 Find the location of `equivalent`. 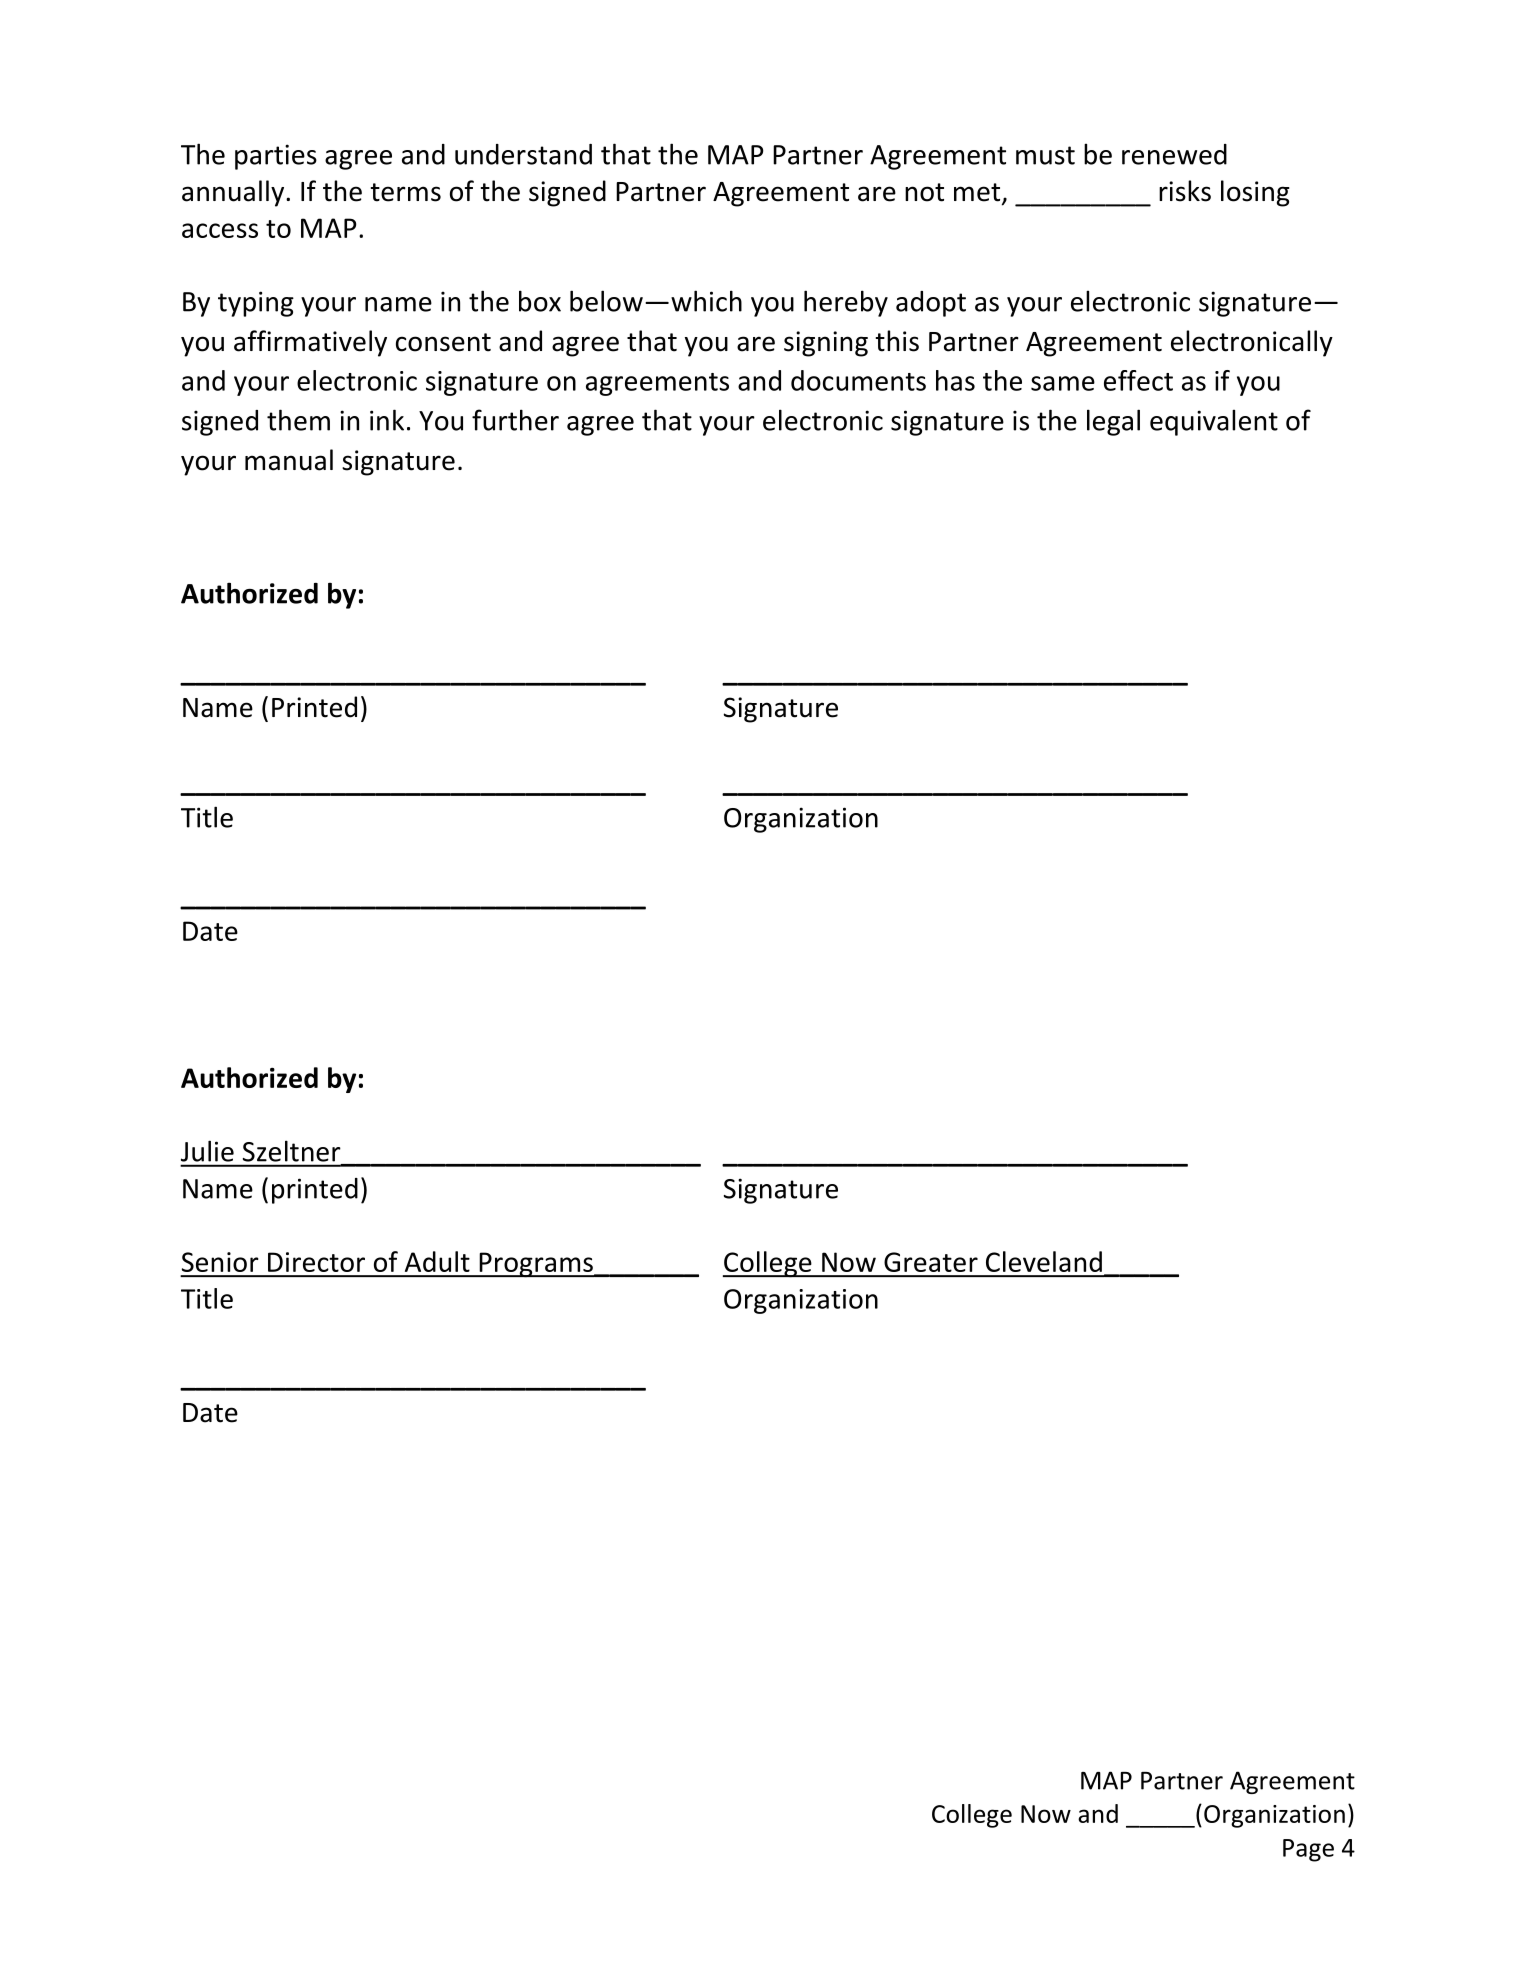

equivalent is located at coordinates (1214, 422).
